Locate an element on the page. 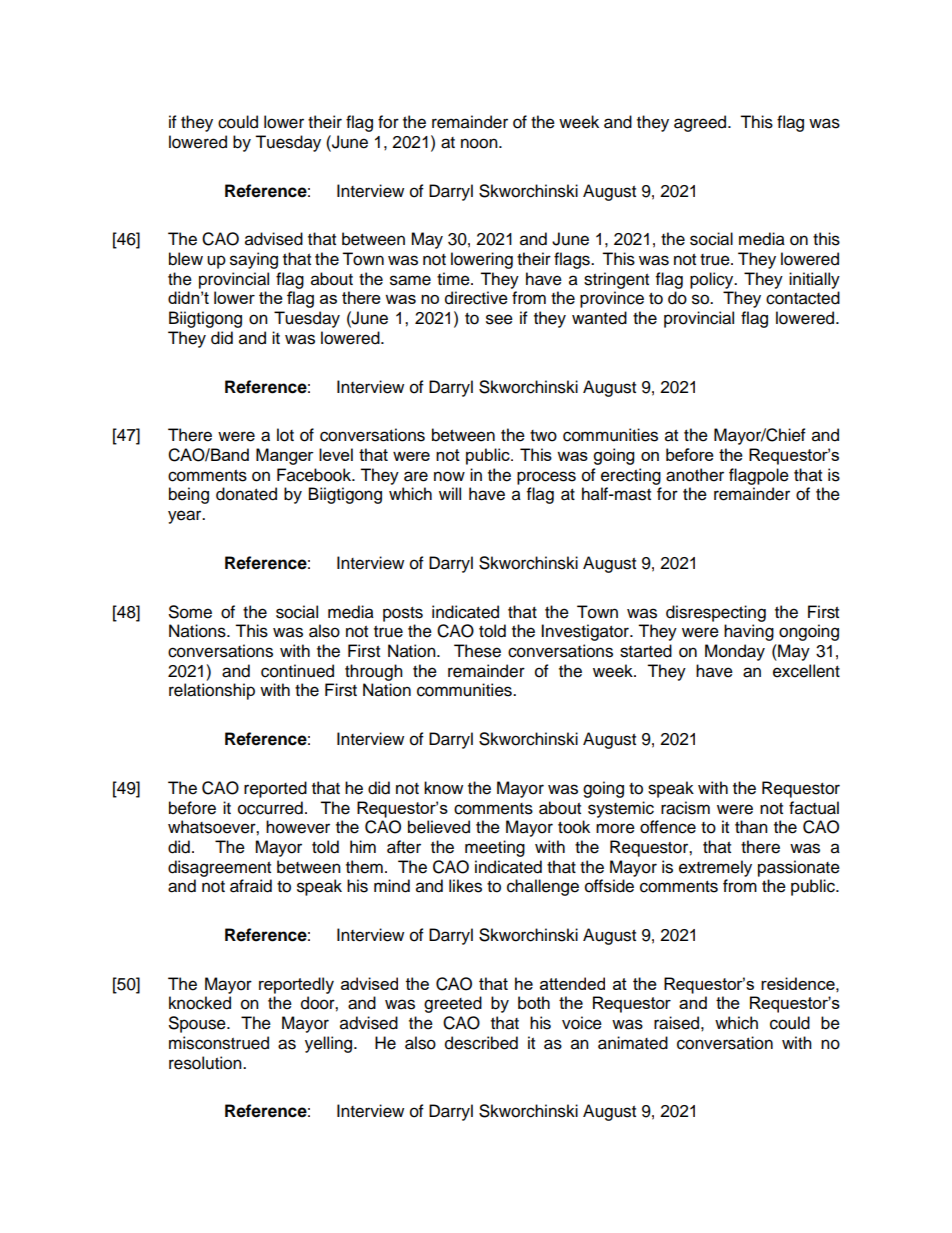 This image has width=952, height=1233. agreed is located at coordinates (701, 123).
